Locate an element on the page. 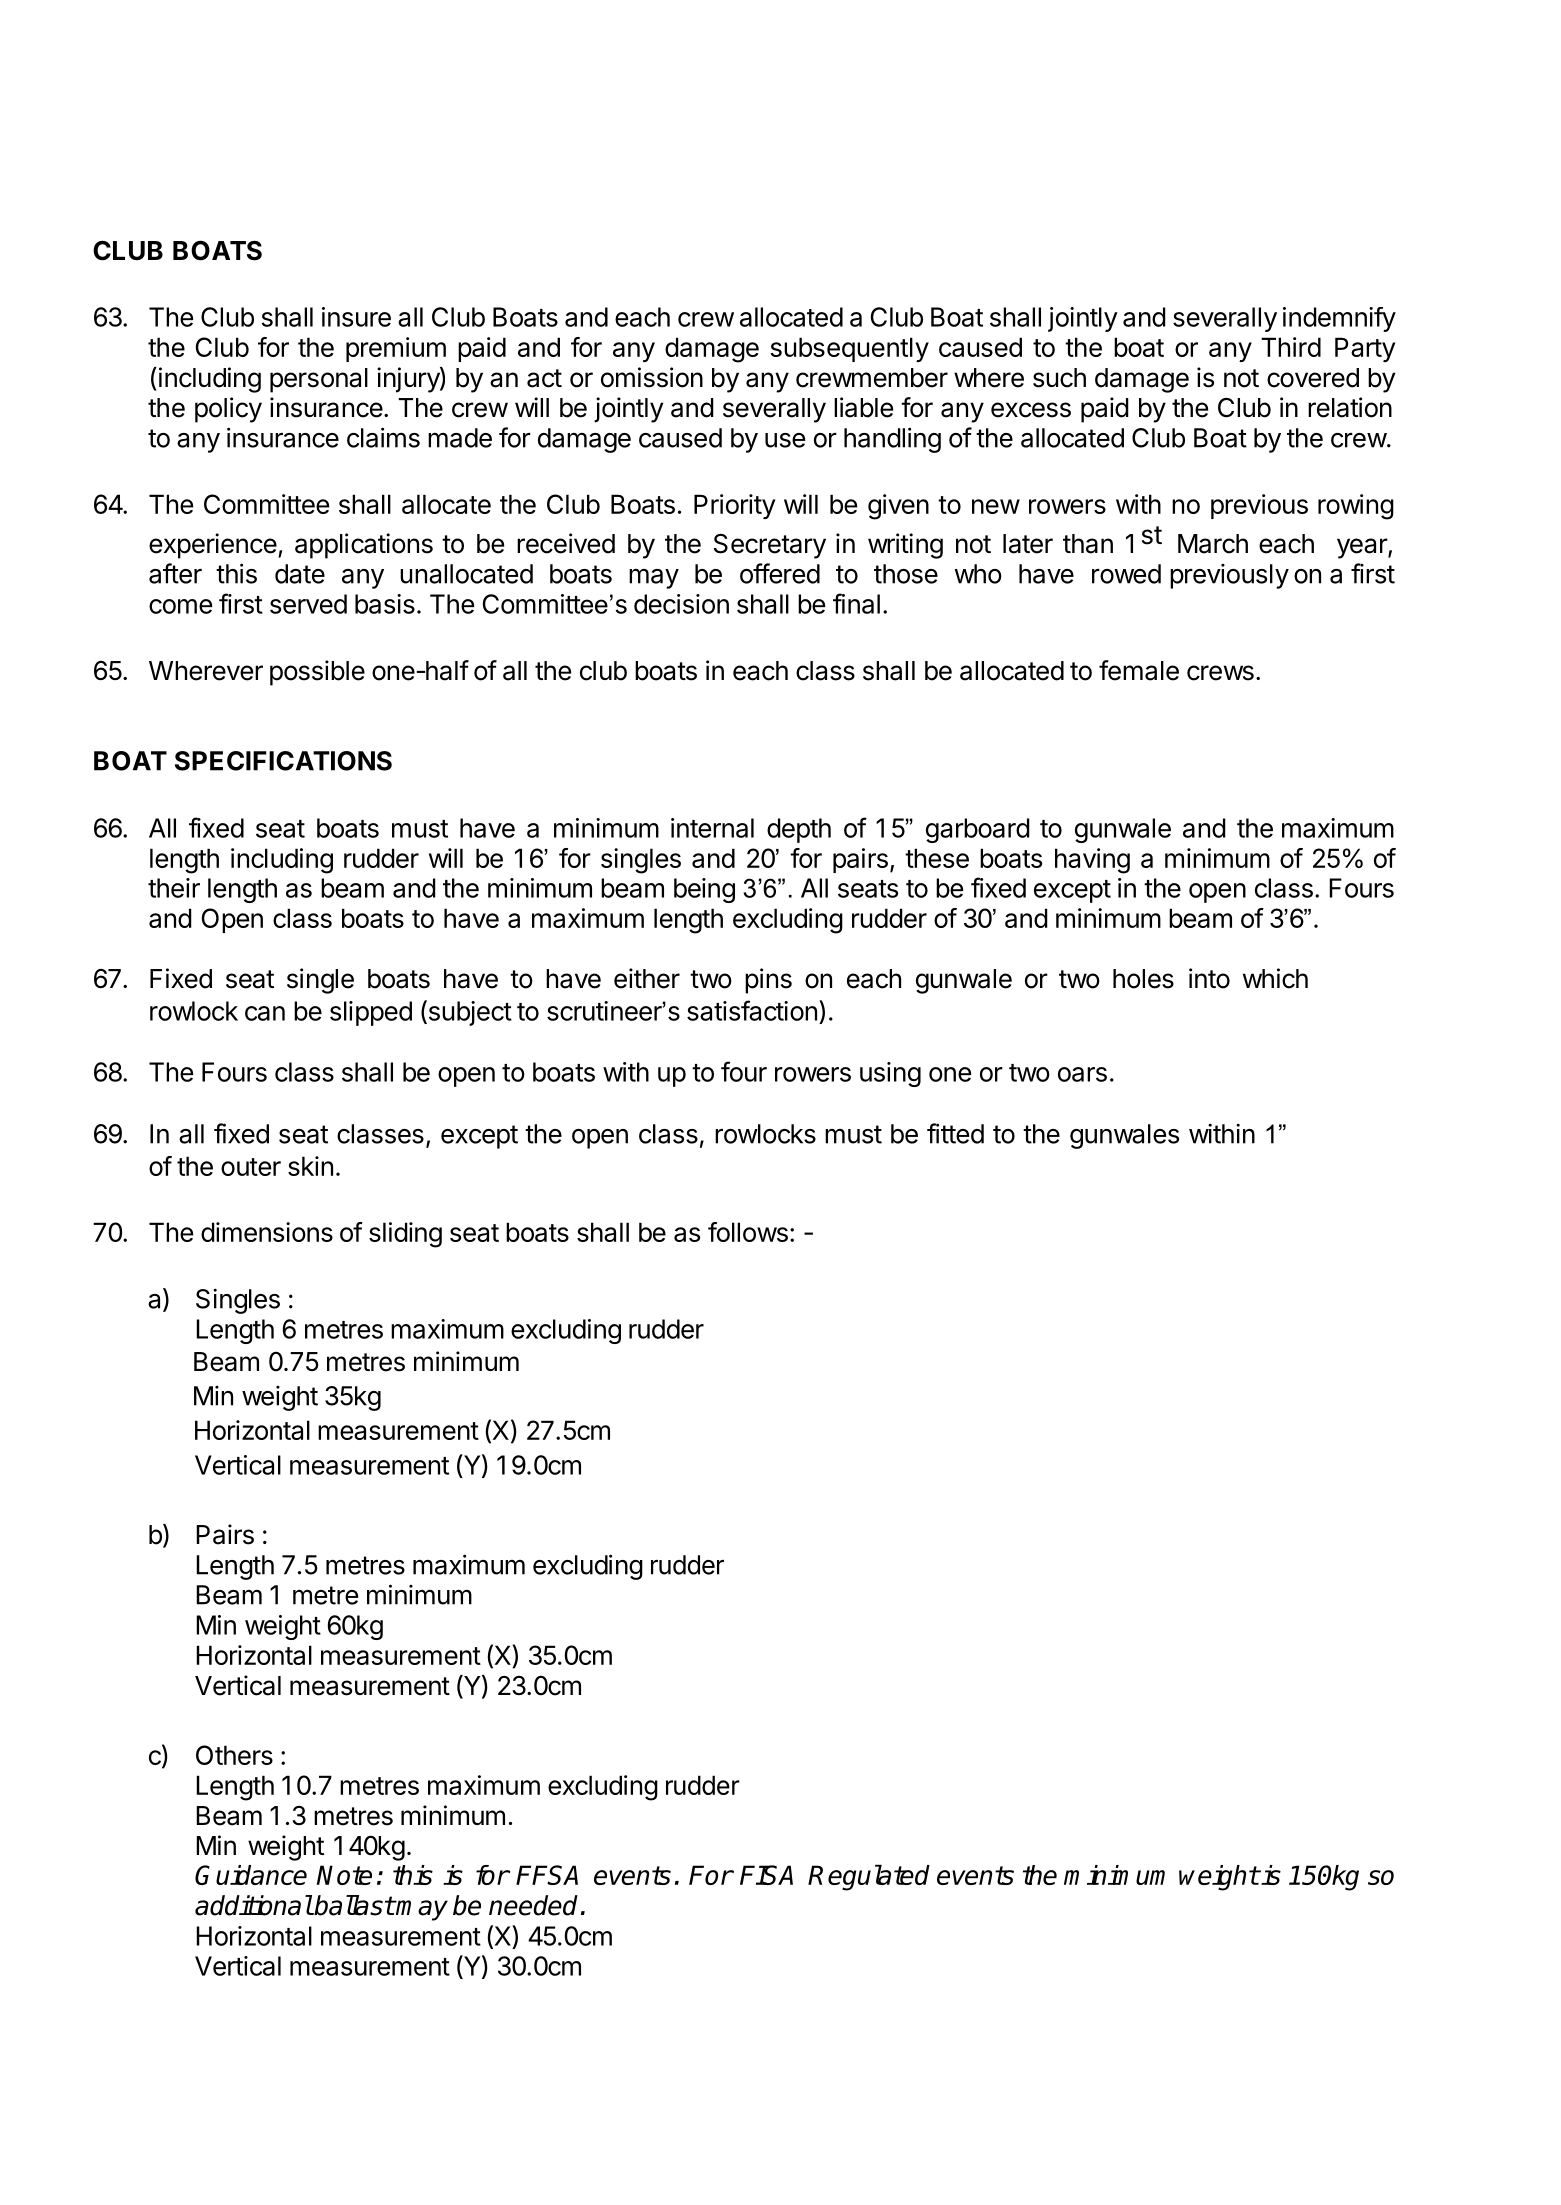  final is located at coordinates (856, 603).
